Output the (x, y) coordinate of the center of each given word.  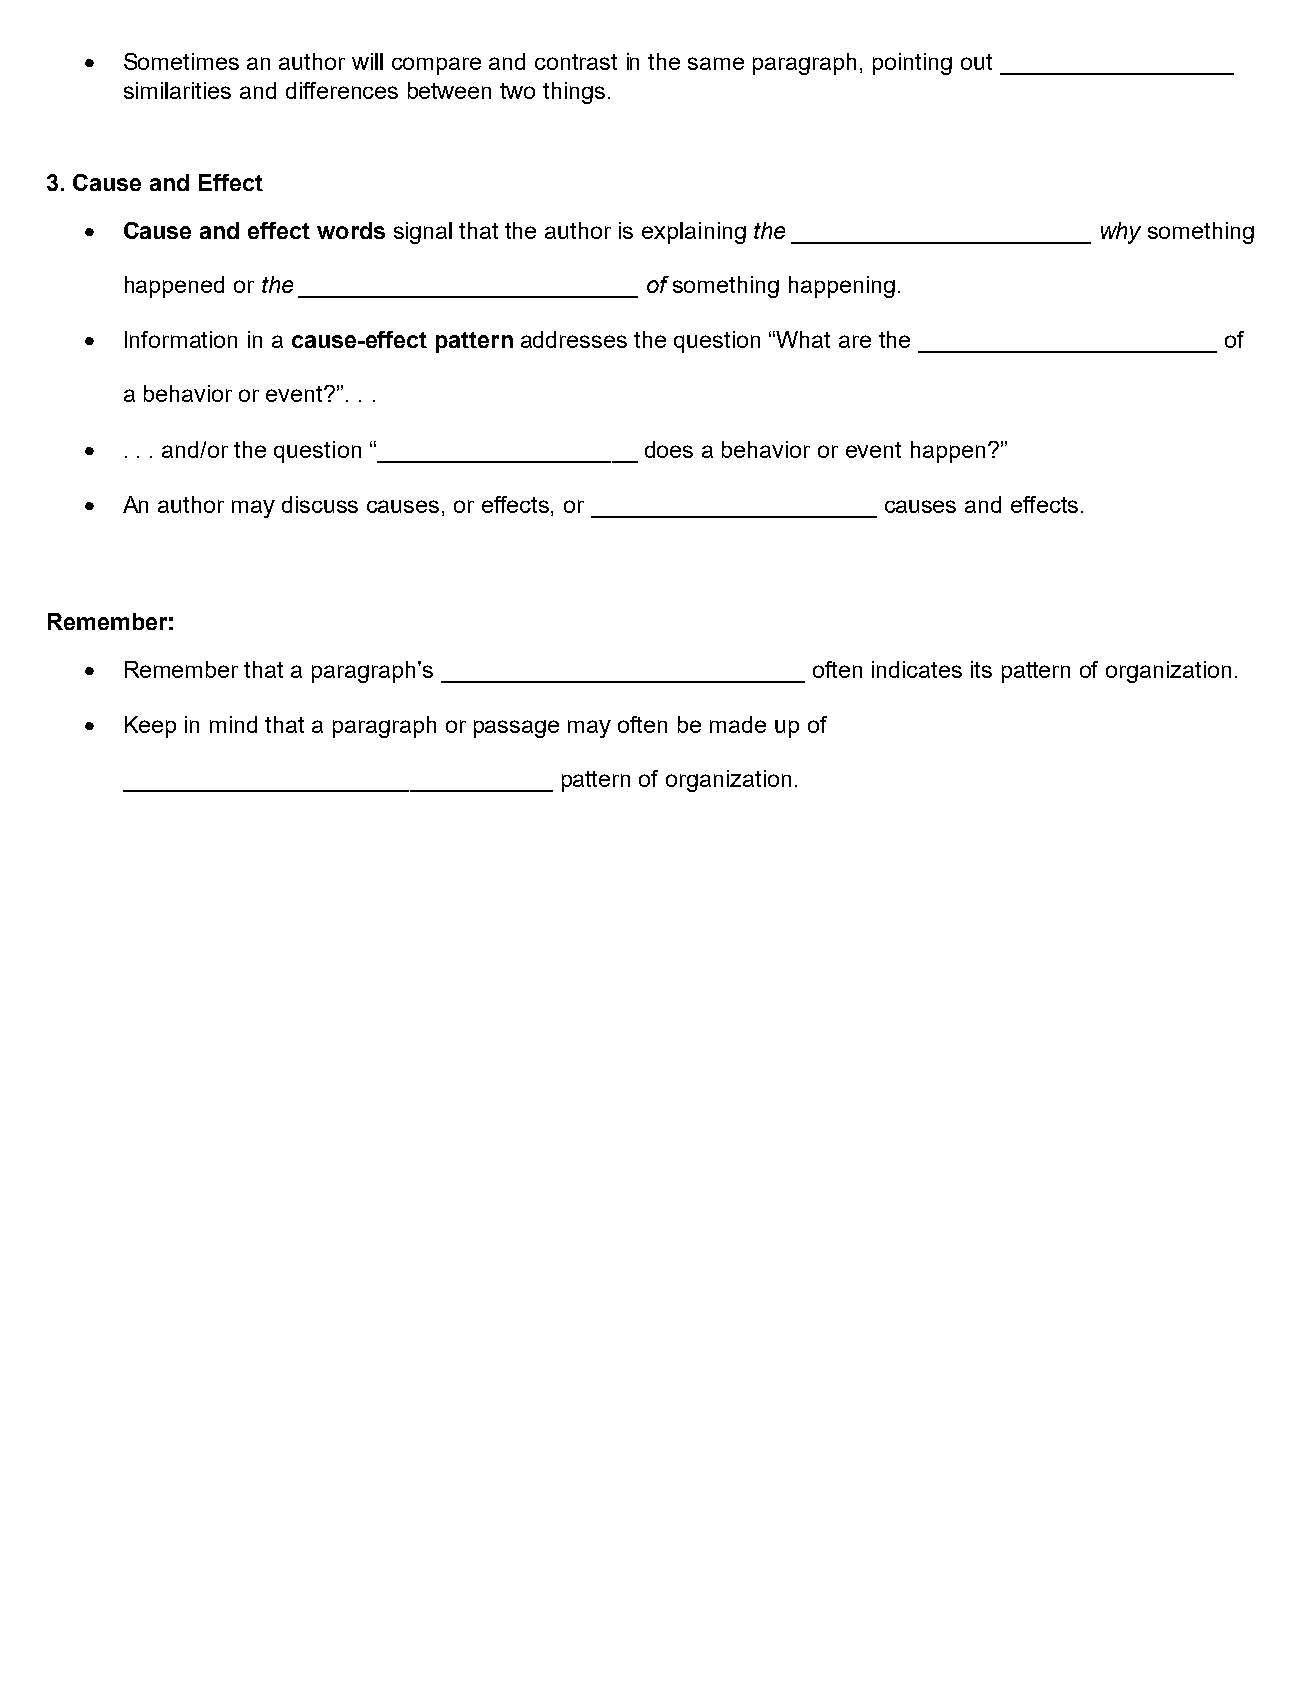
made (738, 724)
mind (233, 724)
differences (342, 90)
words (351, 230)
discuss (320, 504)
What (803, 339)
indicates (917, 669)
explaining (694, 233)
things (574, 93)
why (1121, 233)
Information (181, 339)
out (976, 62)
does (669, 449)
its (981, 669)
